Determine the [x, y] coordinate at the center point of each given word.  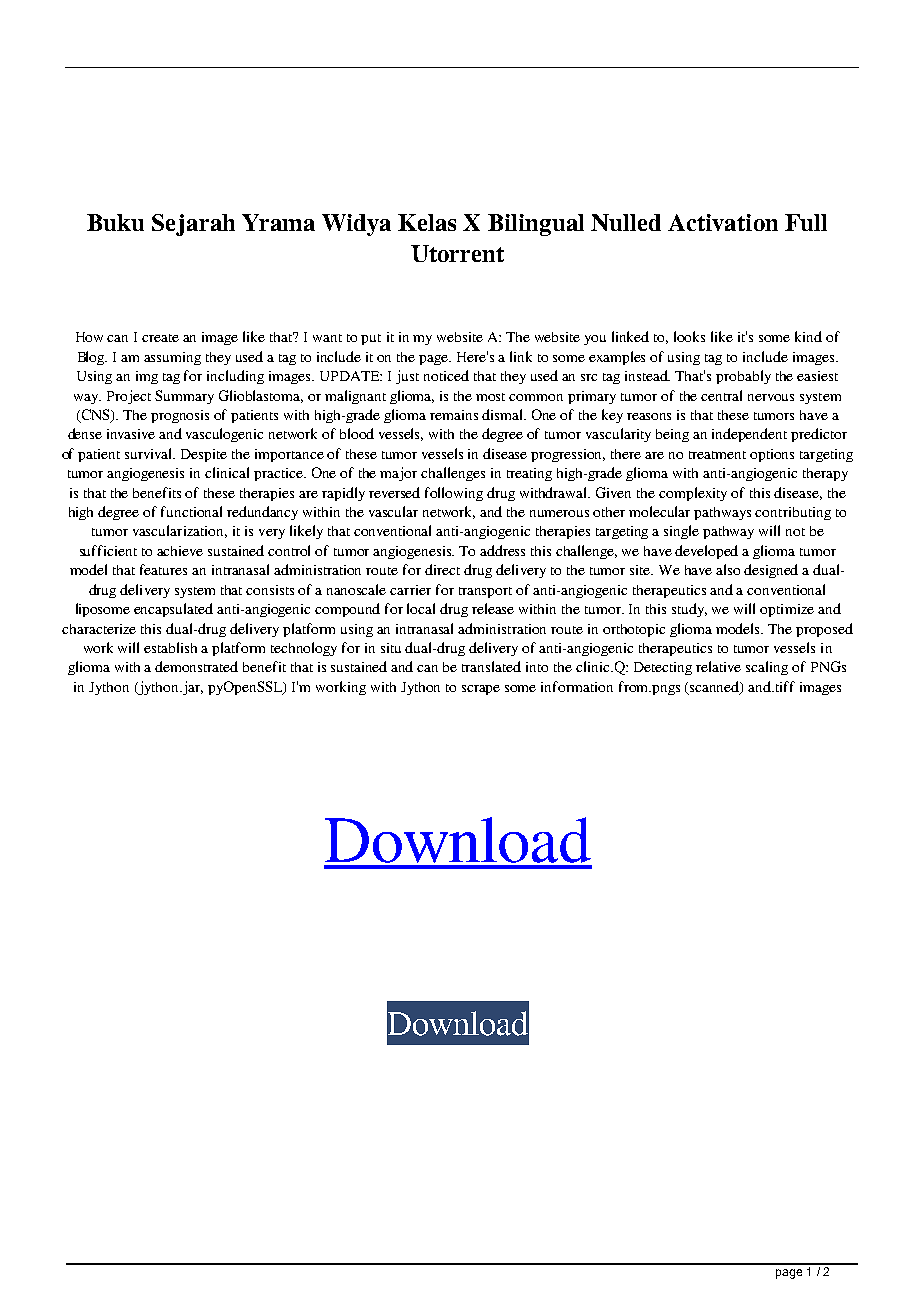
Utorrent [457, 253]
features [163, 569]
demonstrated [196, 666]
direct [442, 569]
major [398, 474]
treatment [717, 455]
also [728, 569]
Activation [723, 222]
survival [150, 453]
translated [491, 666]
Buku [115, 222]
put [371, 339]
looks [689, 336]
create [160, 338]
